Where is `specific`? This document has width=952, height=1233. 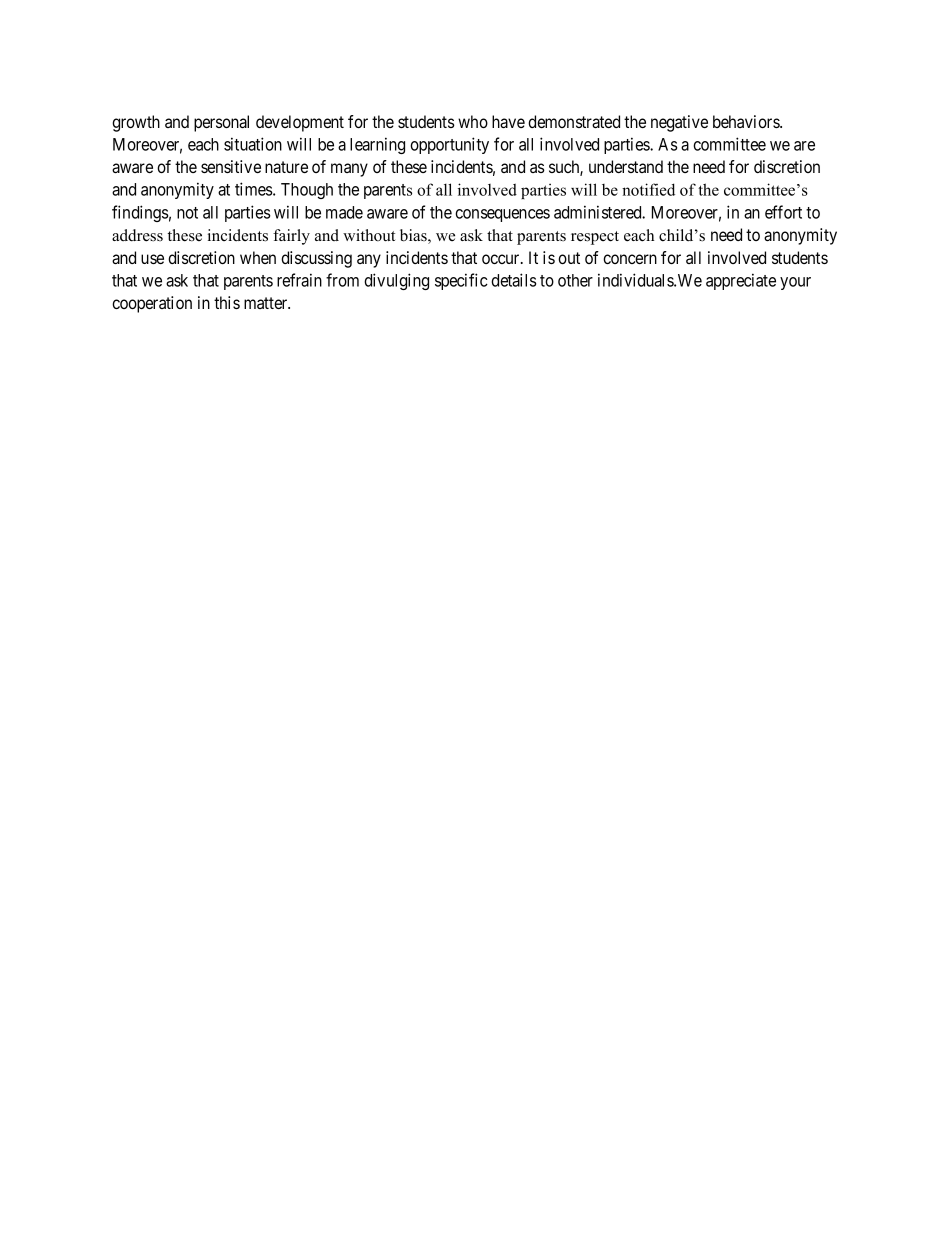 specific is located at coordinates (461, 281).
